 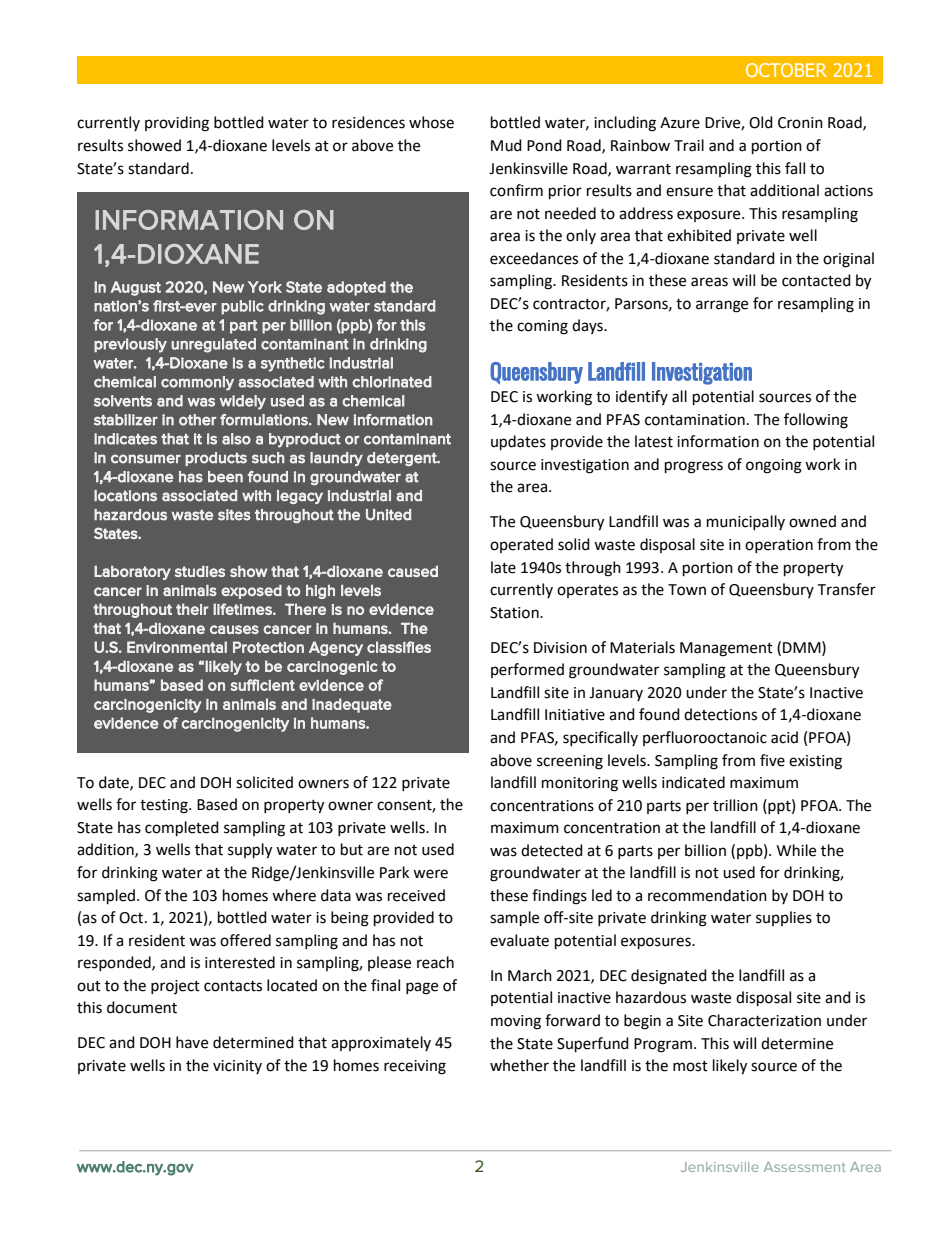 What do you see at coordinates (216, 459) in the screenshot?
I see `products` at bounding box center [216, 459].
